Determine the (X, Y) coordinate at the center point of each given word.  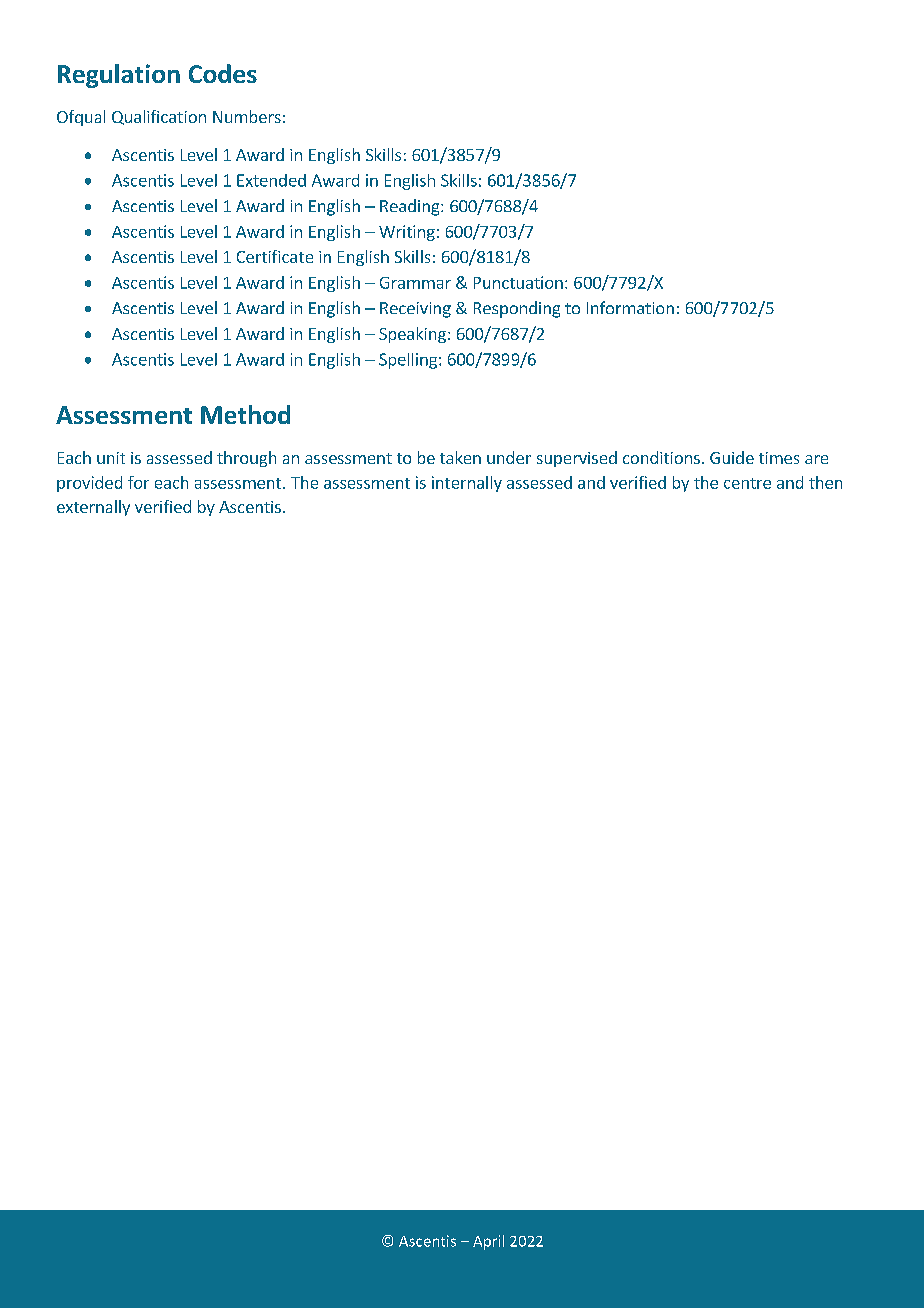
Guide (732, 457)
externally (93, 508)
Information (630, 307)
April (488, 1242)
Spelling (408, 361)
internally (467, 484)
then (825, 482)
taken (460, 457)
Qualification (159, 117)
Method (245, 414)
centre (747, 483)
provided (89, 484)
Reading (411, 207)
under (509, 457)
